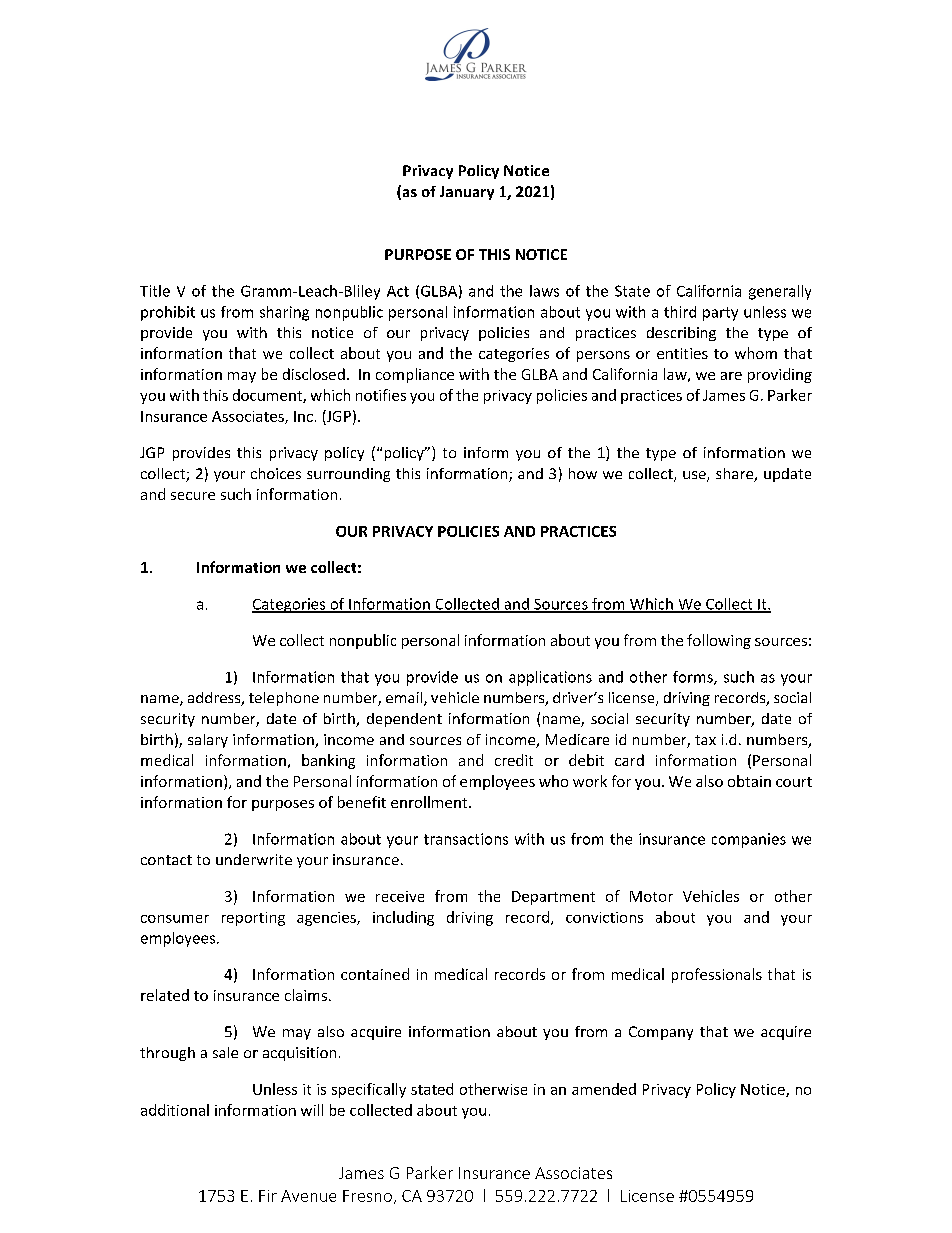 Image resolution: width=952 pixels, height=1233 pixels. I want to click on Fir, so click(268, 1196).
